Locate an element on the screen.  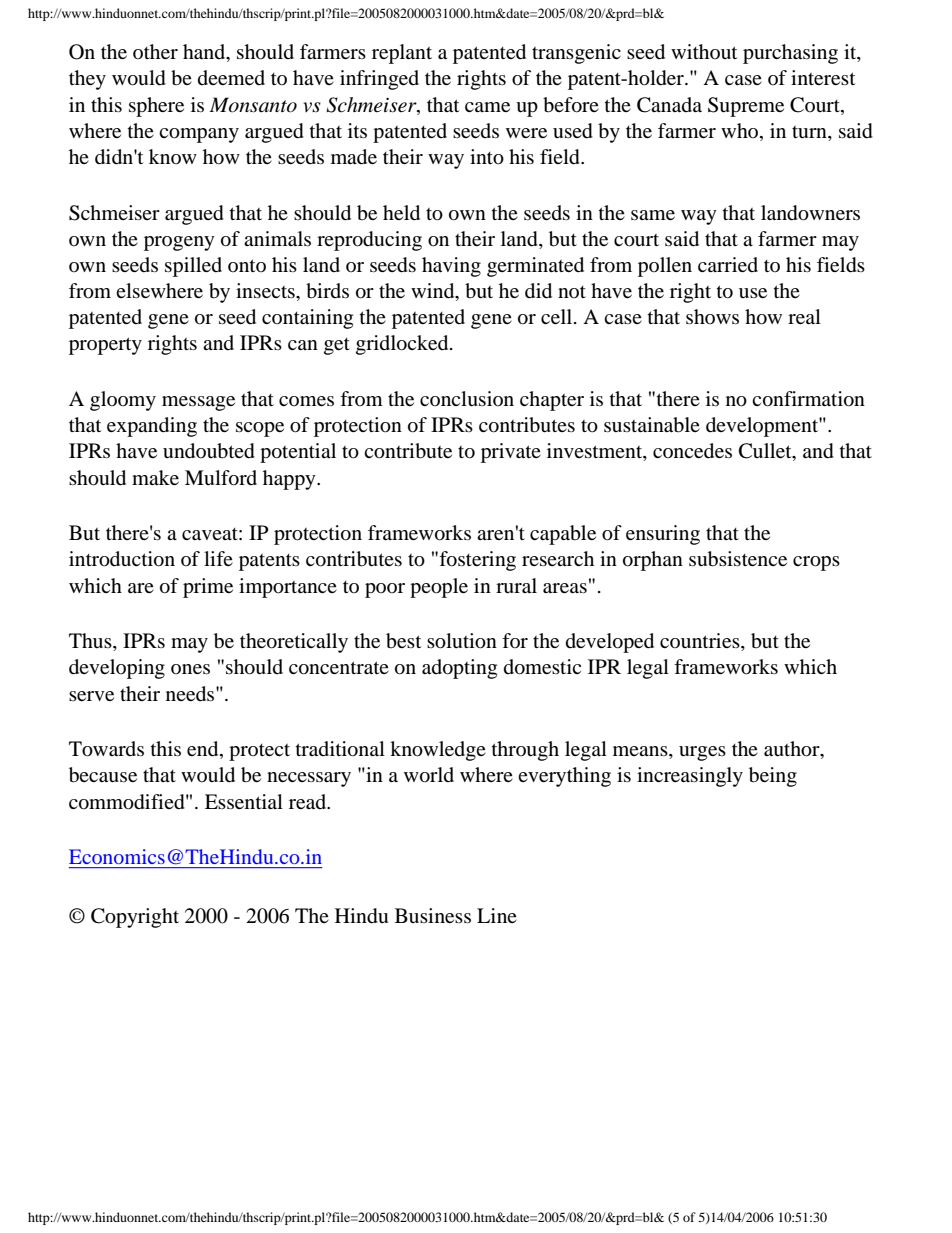
other is located at coordinates (155, 51).
